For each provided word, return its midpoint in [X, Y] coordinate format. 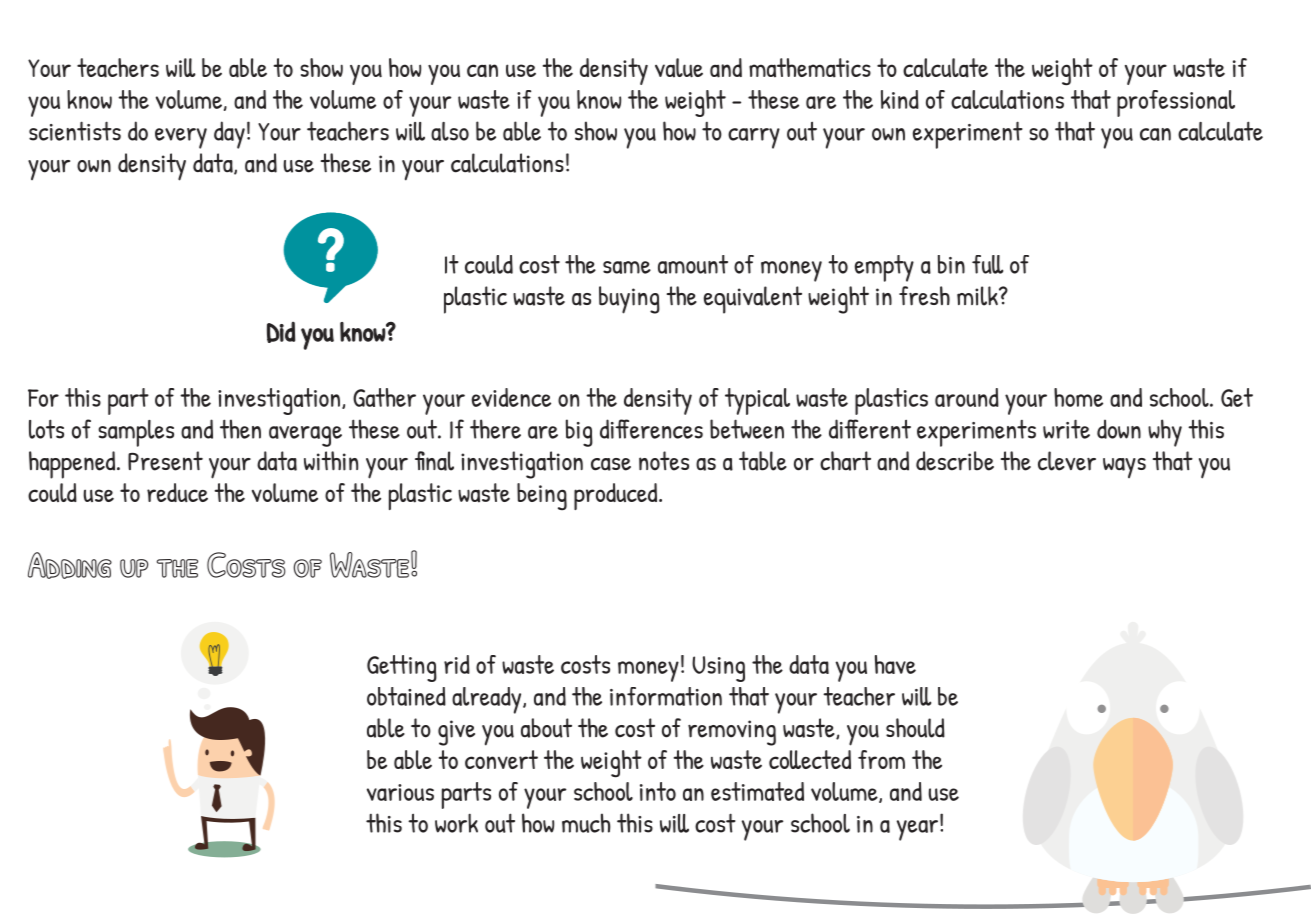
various [400, 792]
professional [1176, 103]
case [611, 464]
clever [1067, 461]
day [229, 135]
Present [165, 461]
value [679, 68]
